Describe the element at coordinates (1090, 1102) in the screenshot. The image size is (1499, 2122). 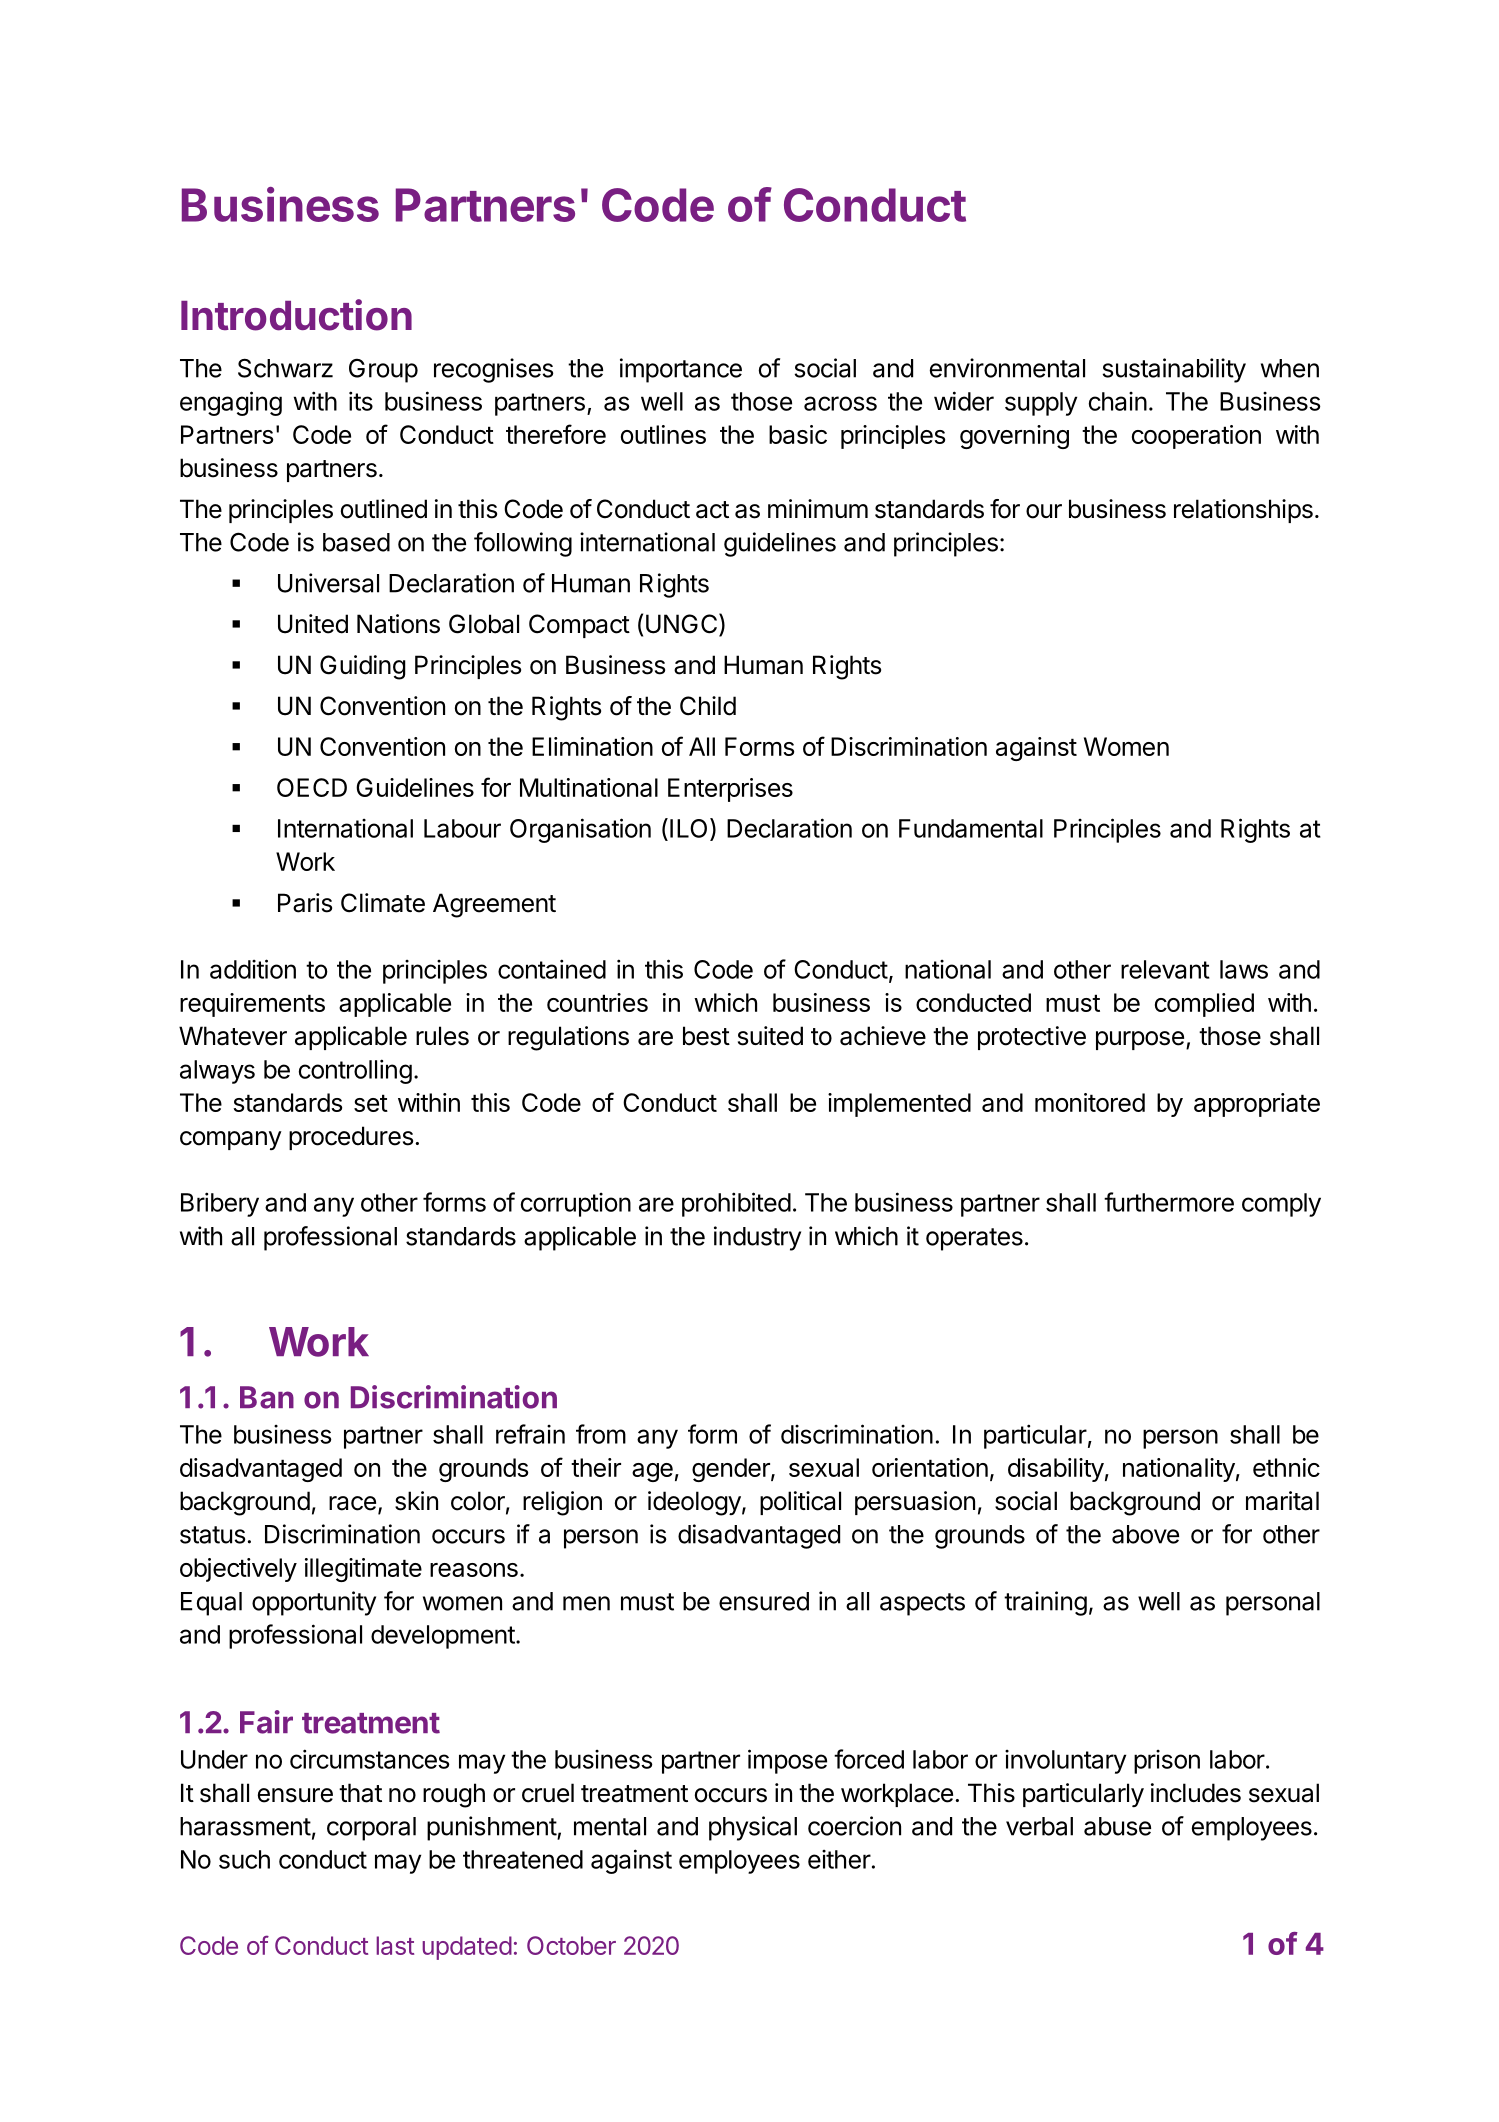
I see `monitored` at that location.
